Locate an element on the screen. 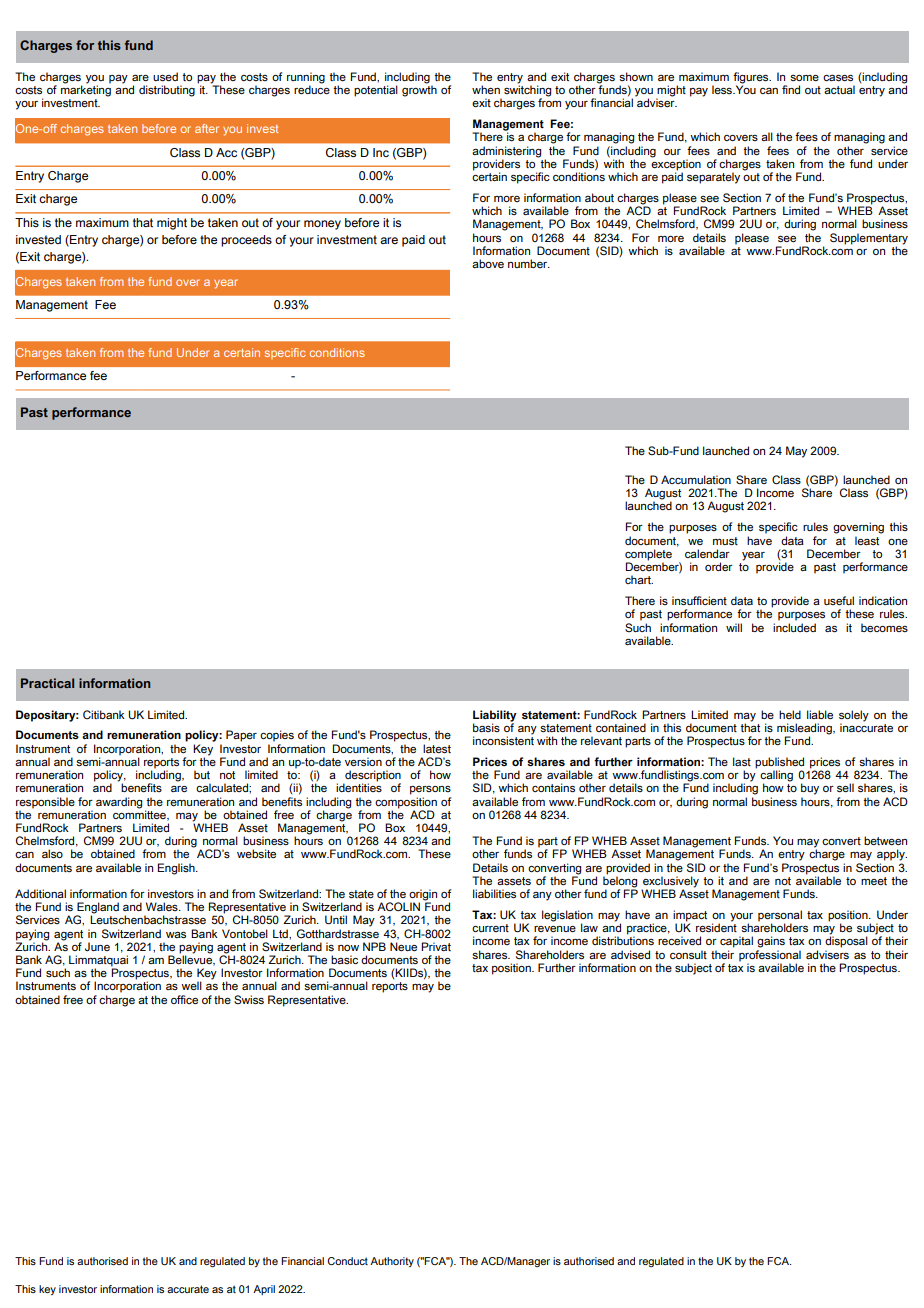 The height and width of the screenshot is (1308, 924). when is located at coordinates (486, 89).
